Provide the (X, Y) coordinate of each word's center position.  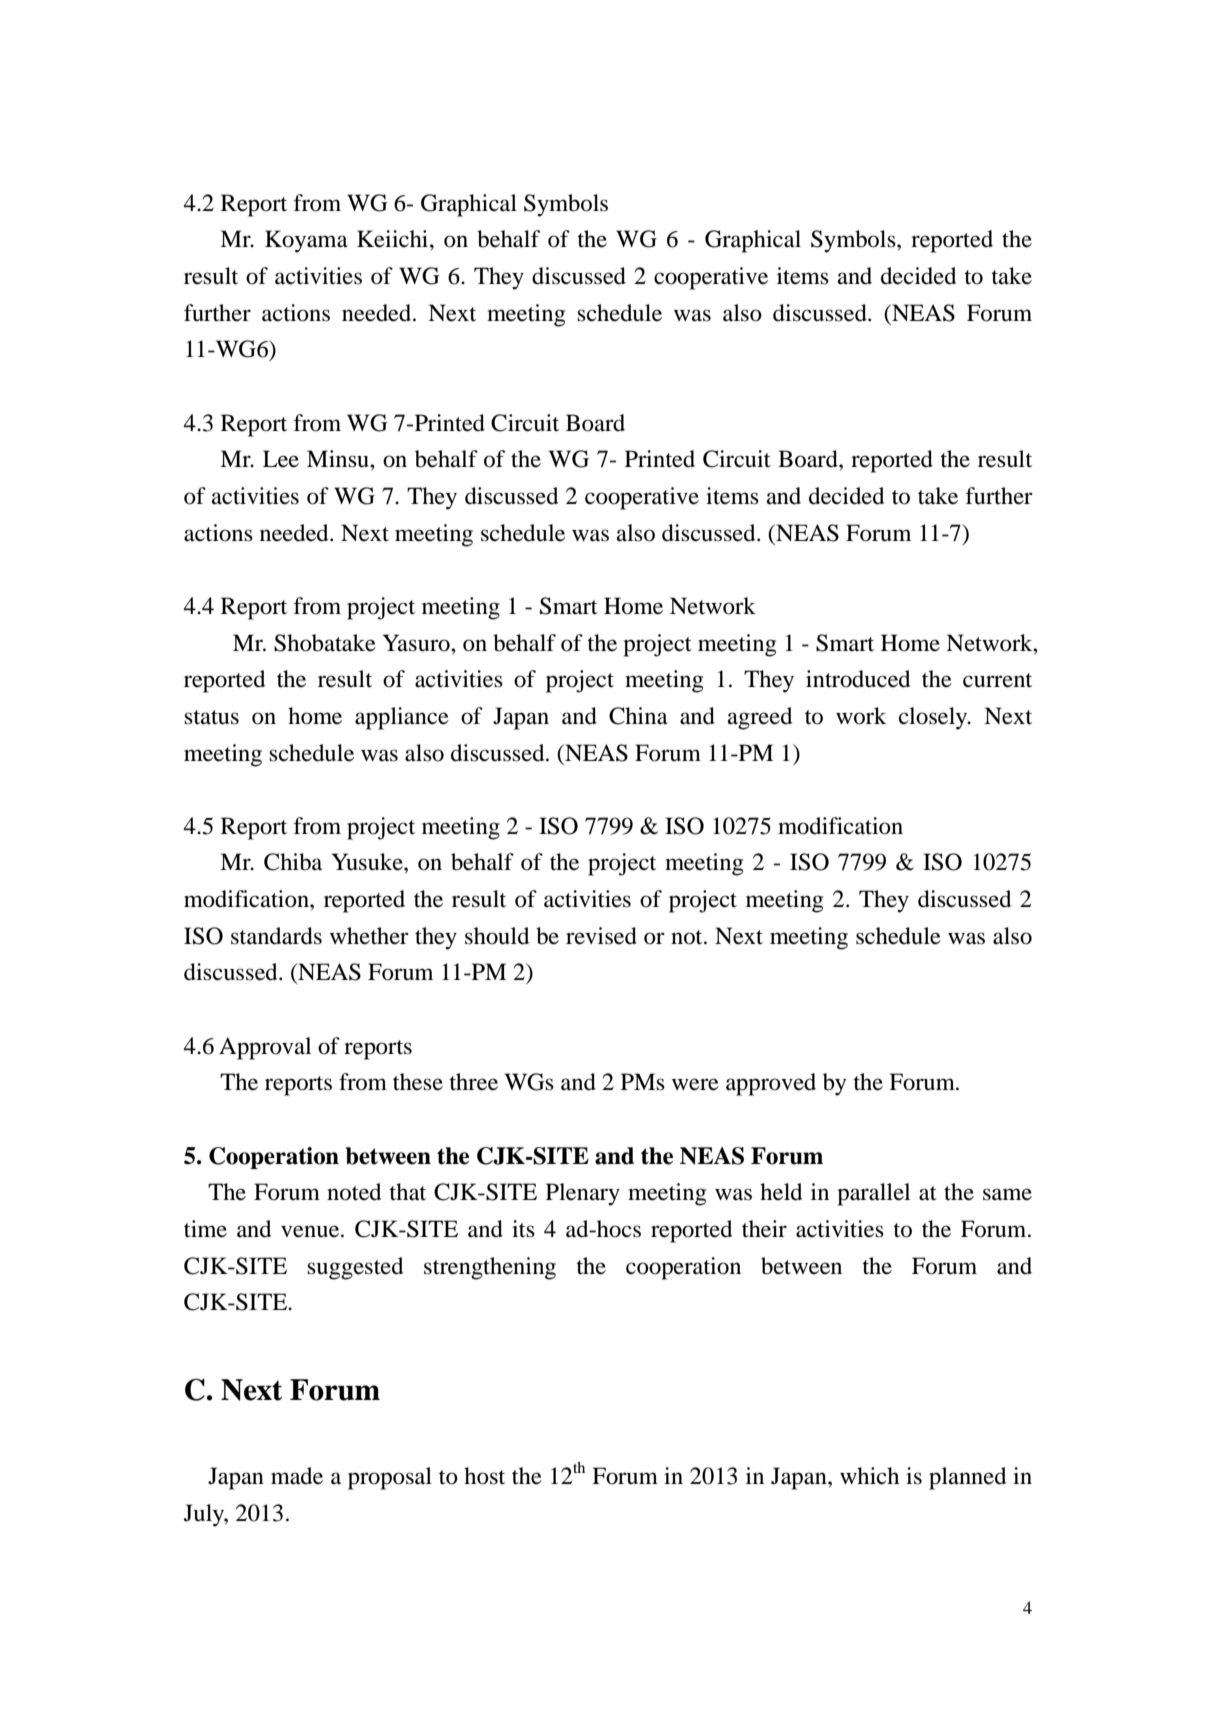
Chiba (293, 862)
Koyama (306, 241)
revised (601, 936)
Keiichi (394, 239)
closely (934, 718)
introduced (858, 679)
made (297, 1476)
